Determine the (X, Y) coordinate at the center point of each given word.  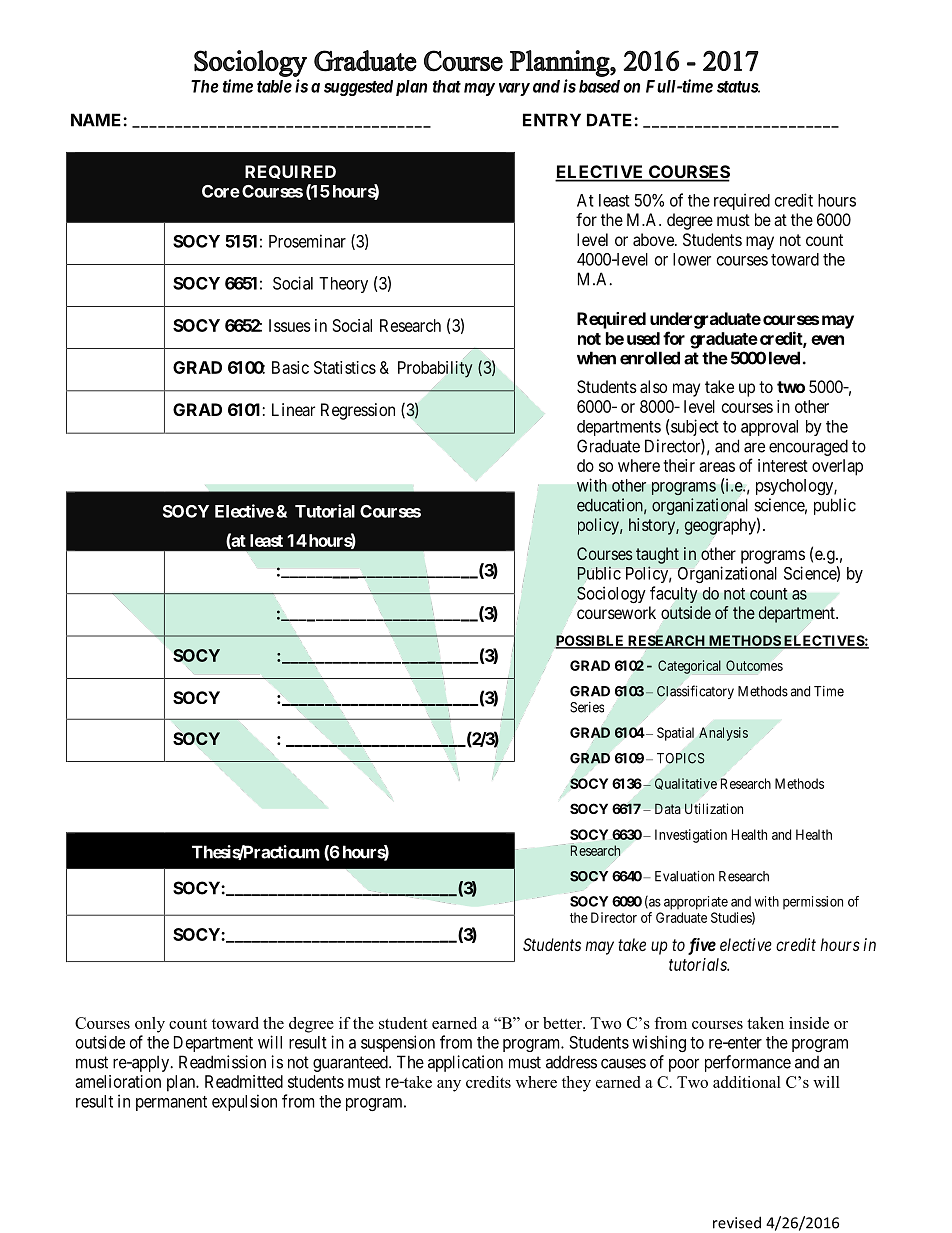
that (447, 86)
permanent (171, 1103)
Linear (293, 409)
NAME (97, 120)
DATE (611, 120)
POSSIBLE (590, 641)
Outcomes (754, 665)
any (449, 1086)
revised (737, 1222)
